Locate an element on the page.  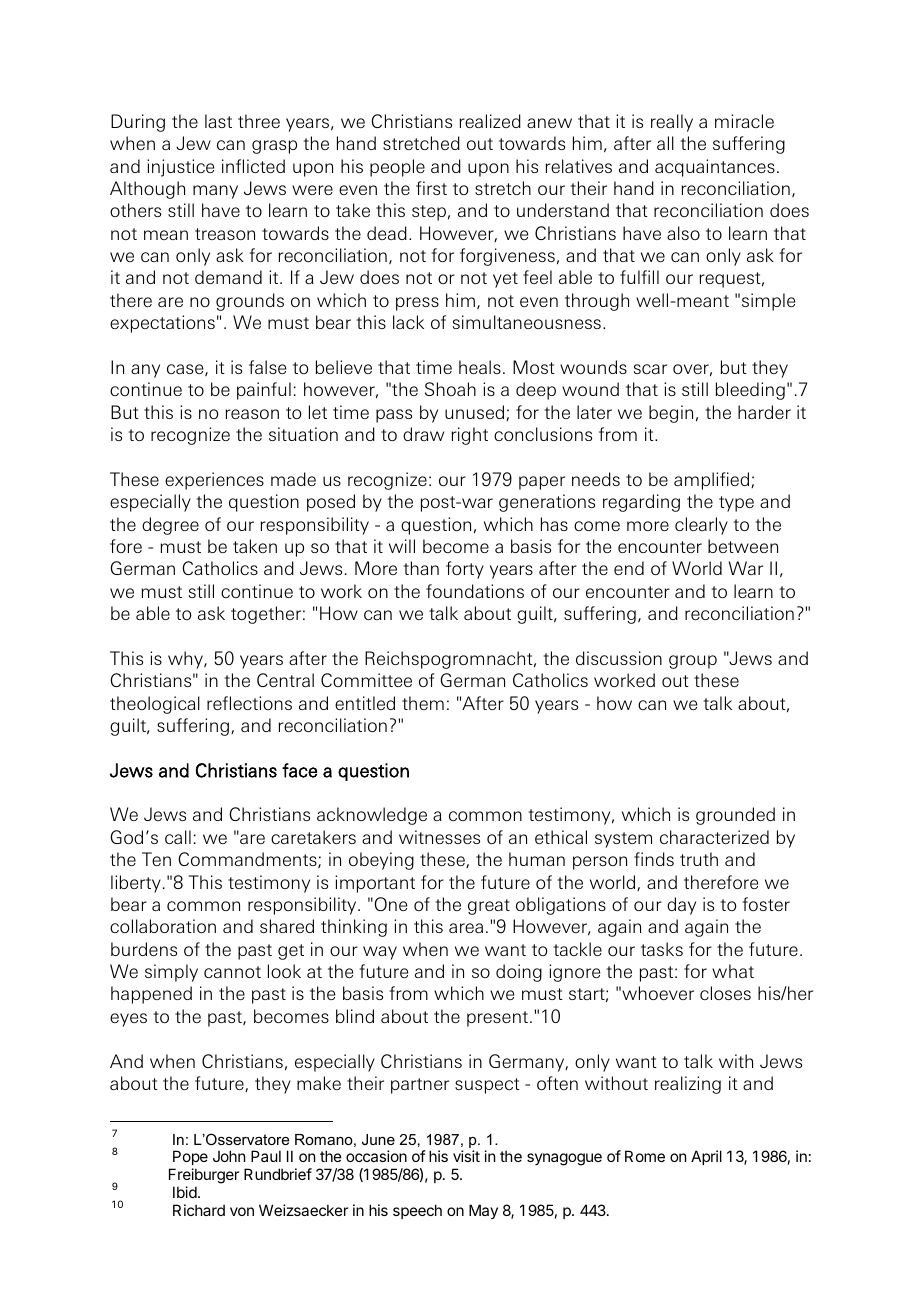
collaboration is located at coordinates (163, 926).
